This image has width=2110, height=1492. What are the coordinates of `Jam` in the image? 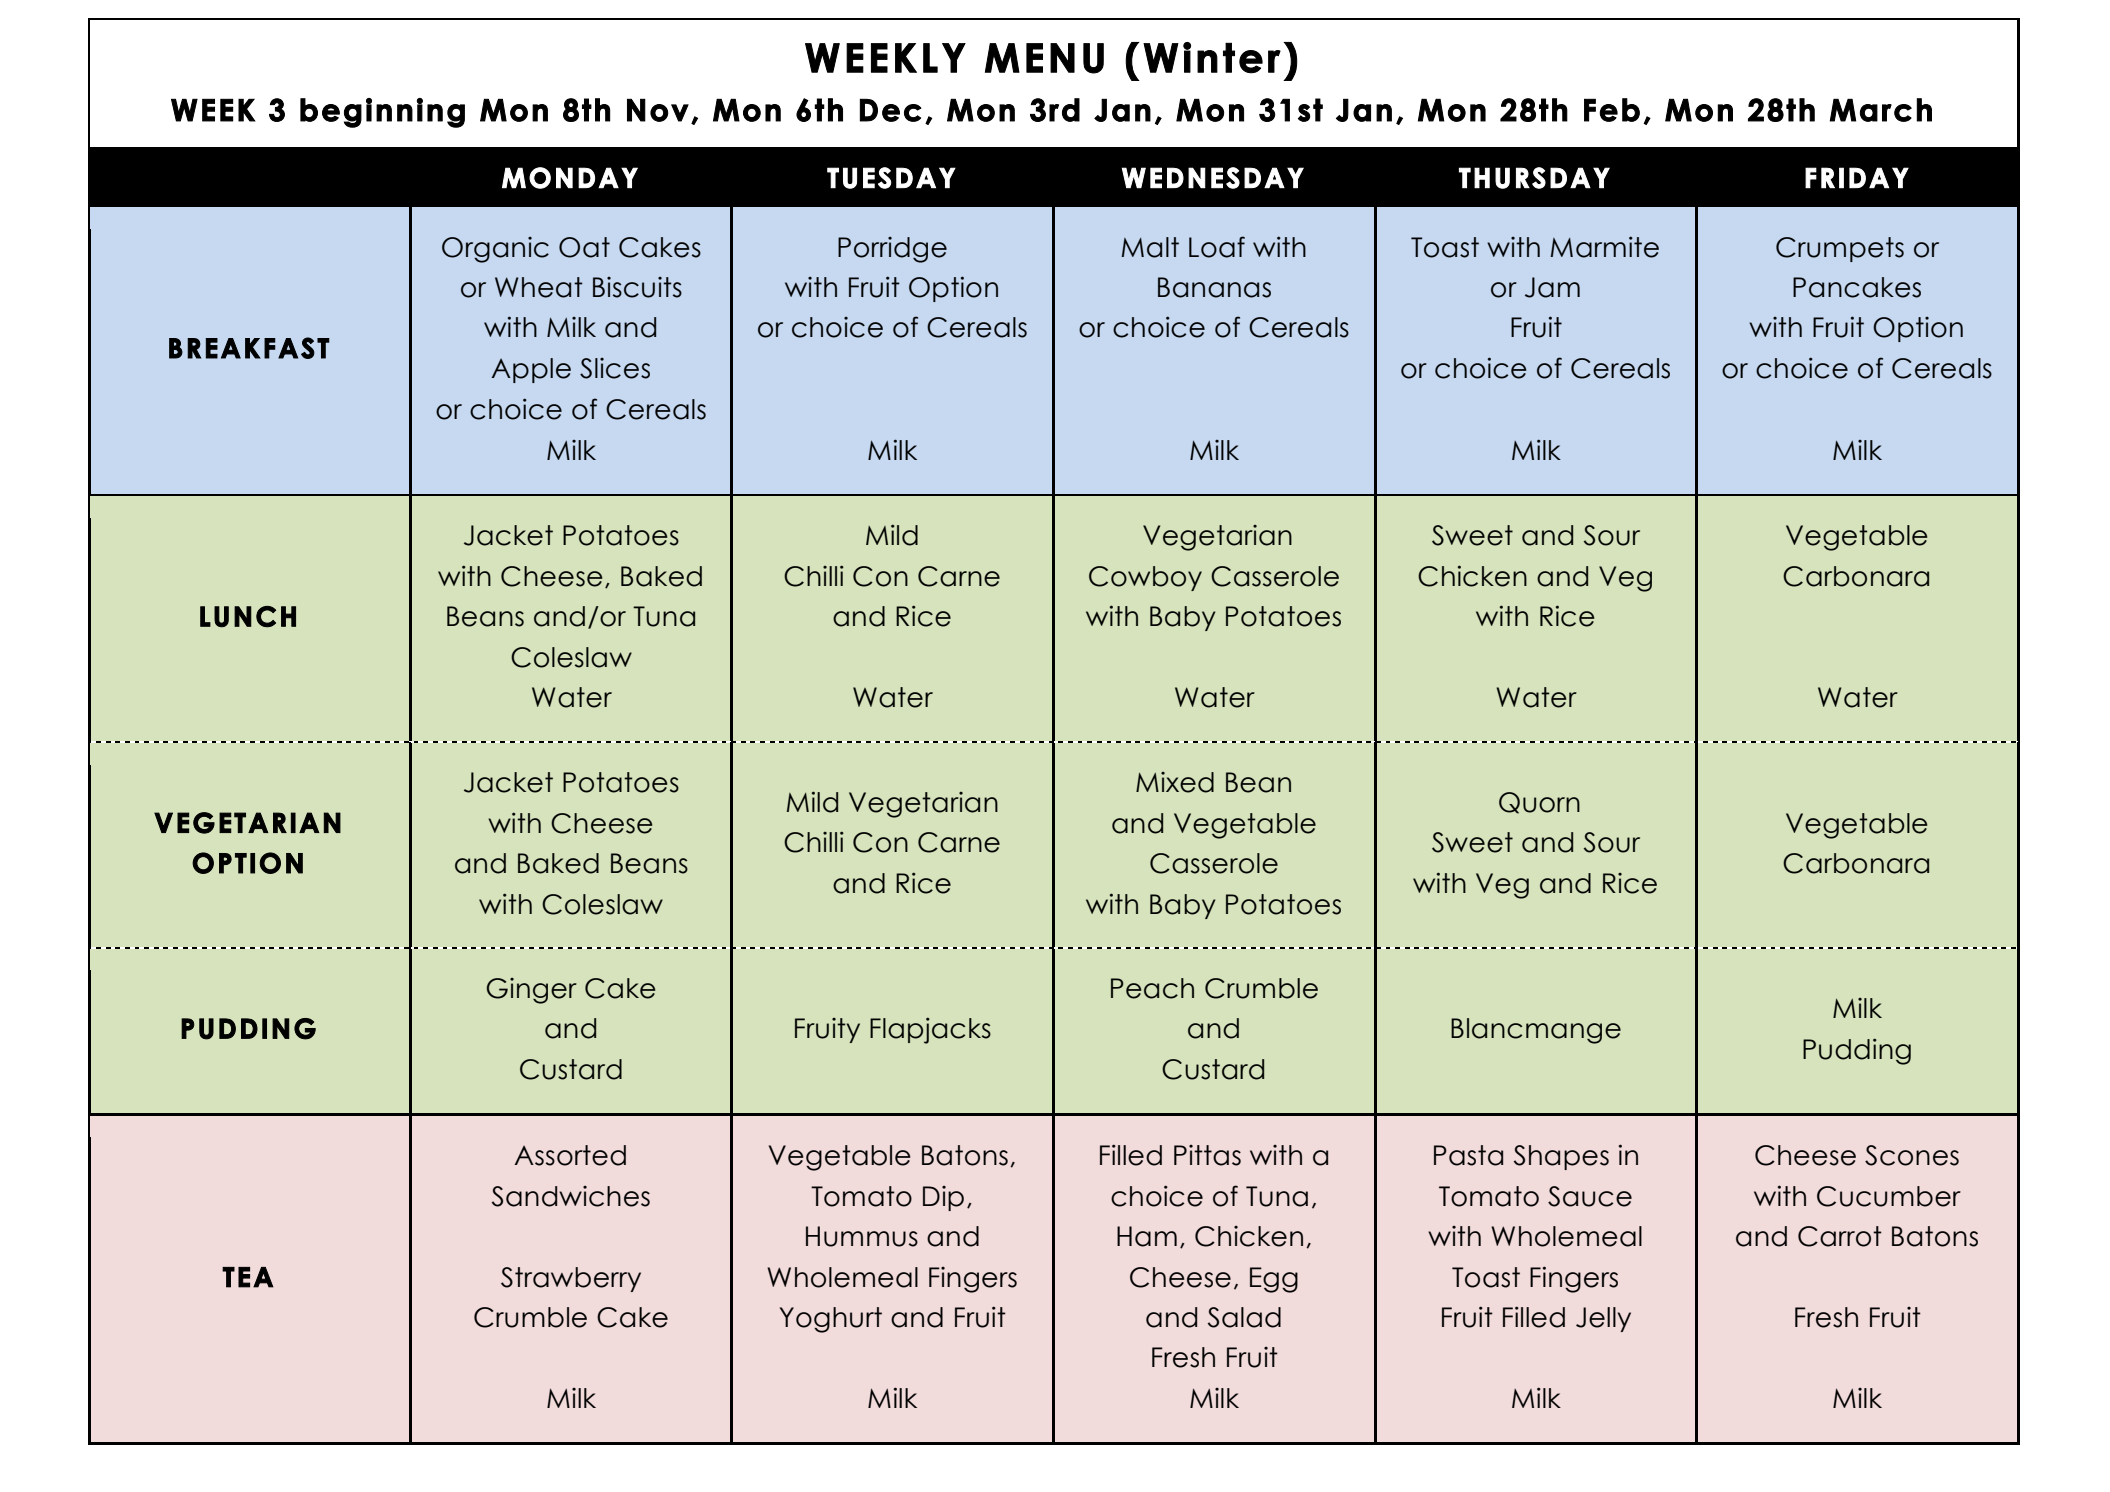 It's located at (1552, 287).
